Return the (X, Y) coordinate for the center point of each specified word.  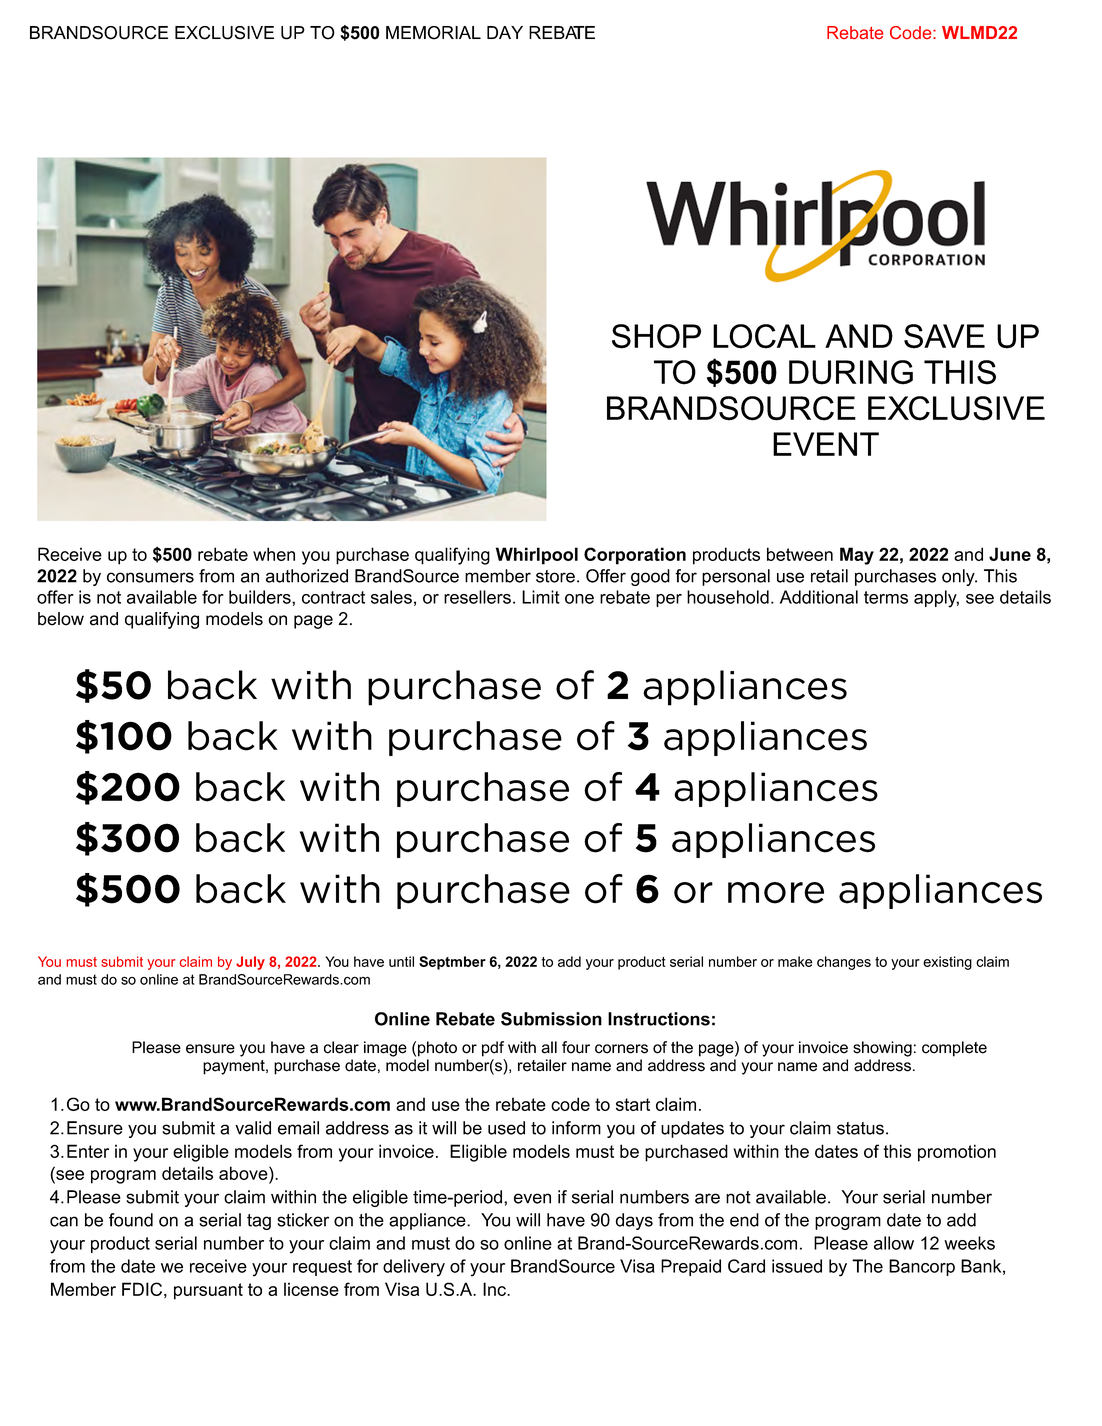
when (274, 554)
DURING (851, 372)
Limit (541, 597)
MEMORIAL (433, 33)
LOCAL (764, 336)
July (250, 963)
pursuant (208, 1291)
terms (886, 597)
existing (947, 963)
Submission (551, 1019)
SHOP (656, 336)
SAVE (944, 336)
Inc (495, 1289)
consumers (150, 577)
